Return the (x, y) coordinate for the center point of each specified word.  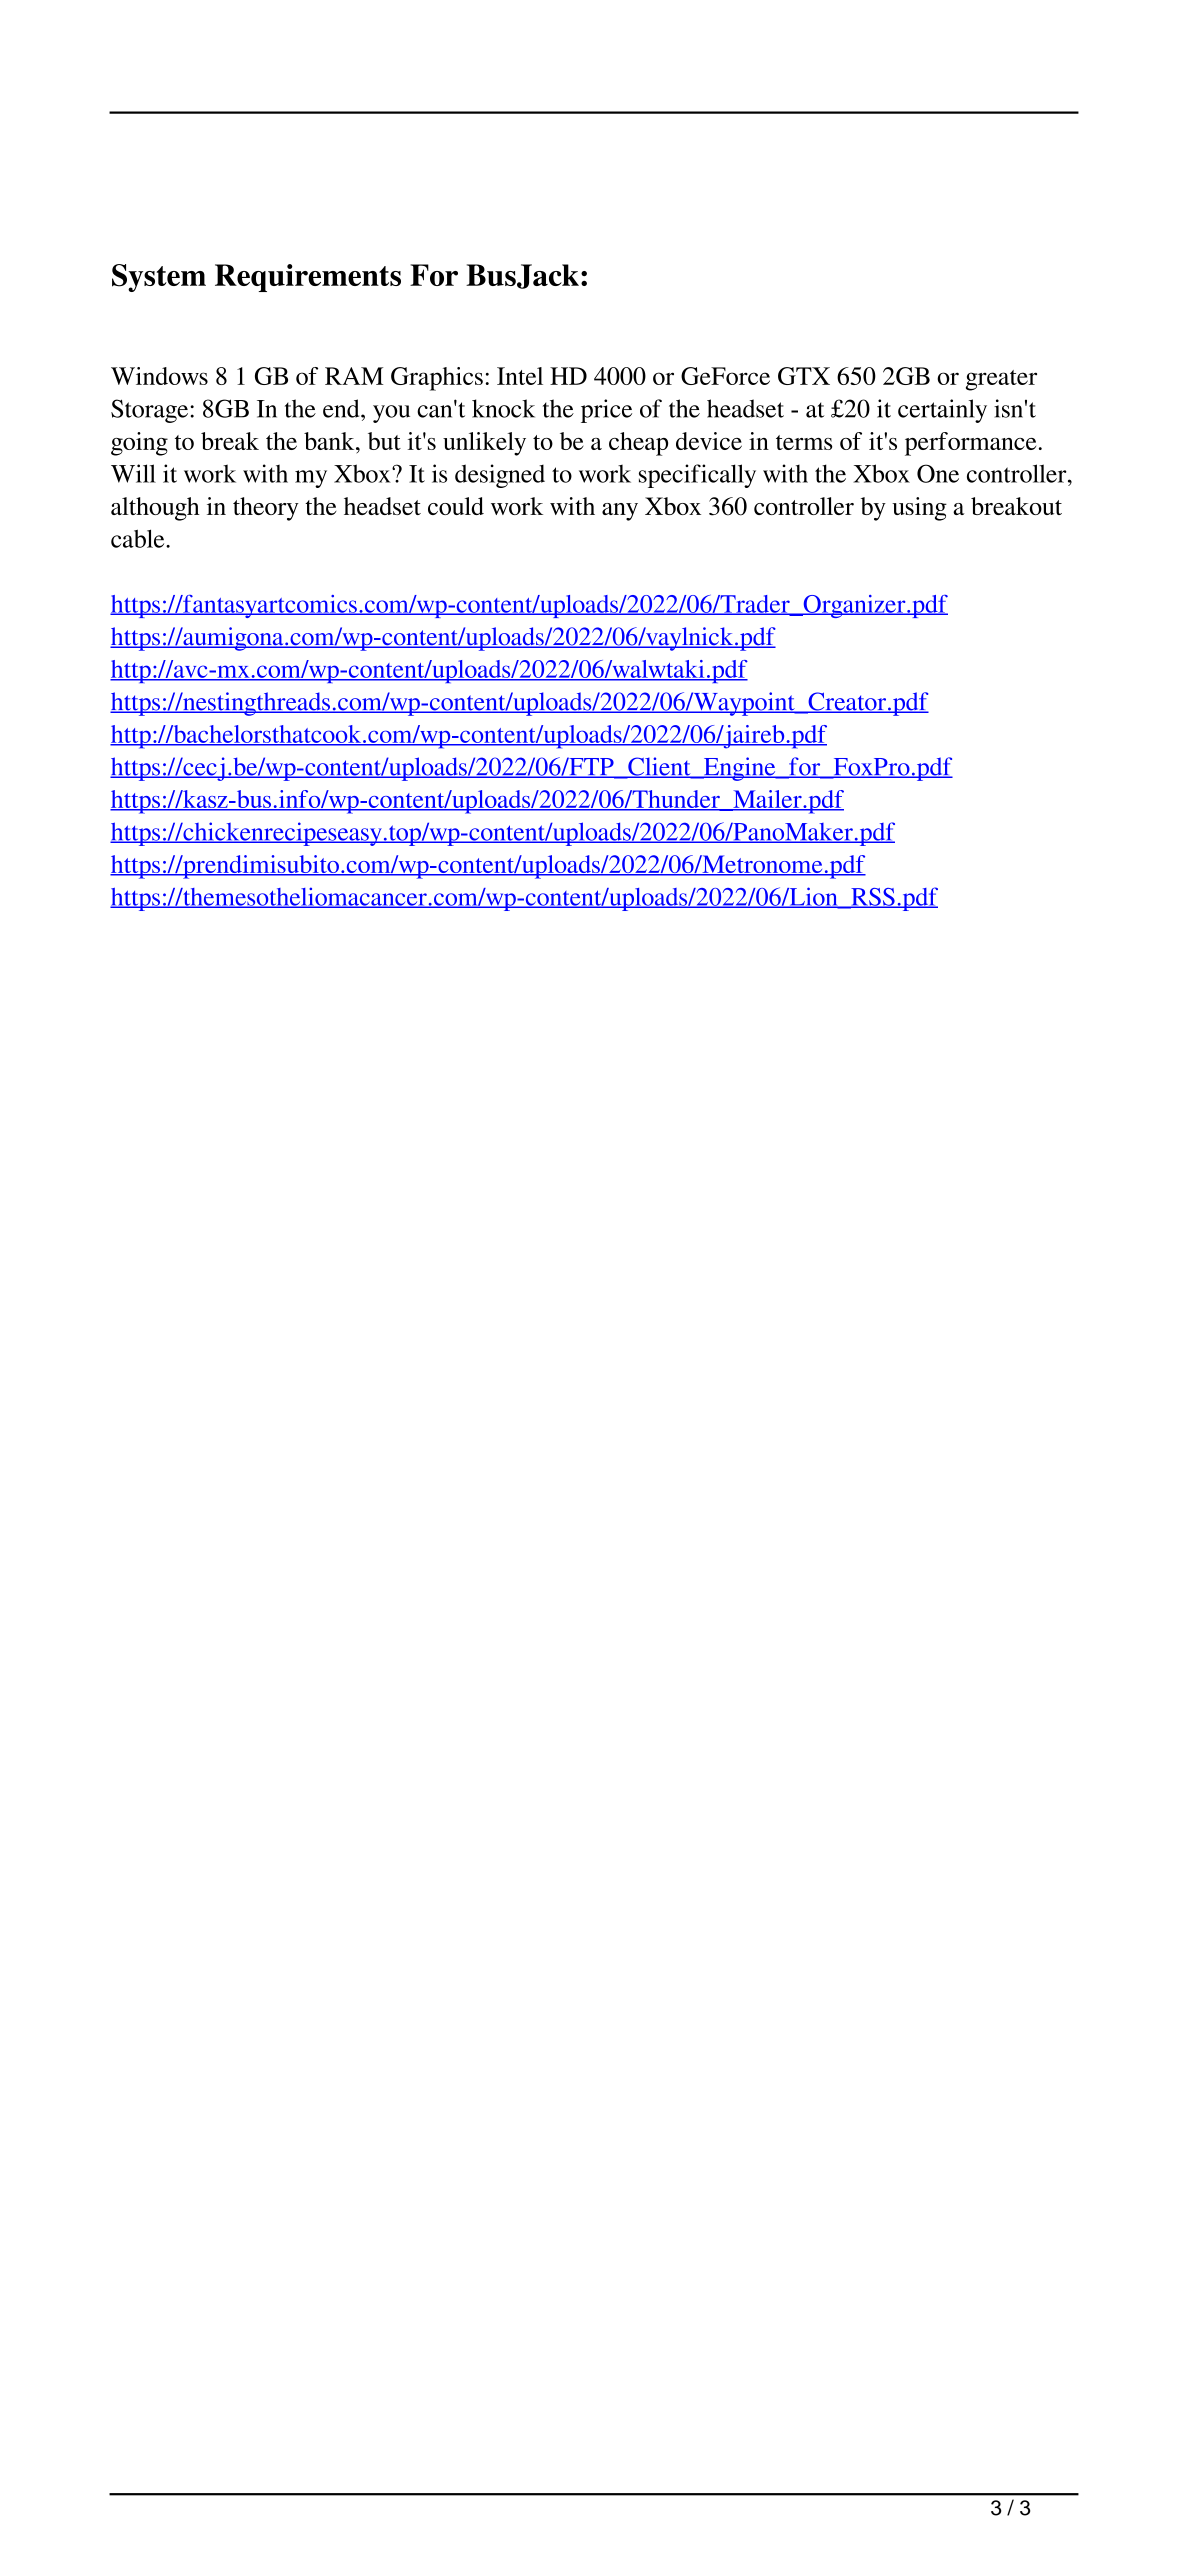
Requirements (308, 278)
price (606, 411)
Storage (151, 411)
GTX (804, 376)
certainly (942, 411)
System (159, 278)
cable (139, 538)
